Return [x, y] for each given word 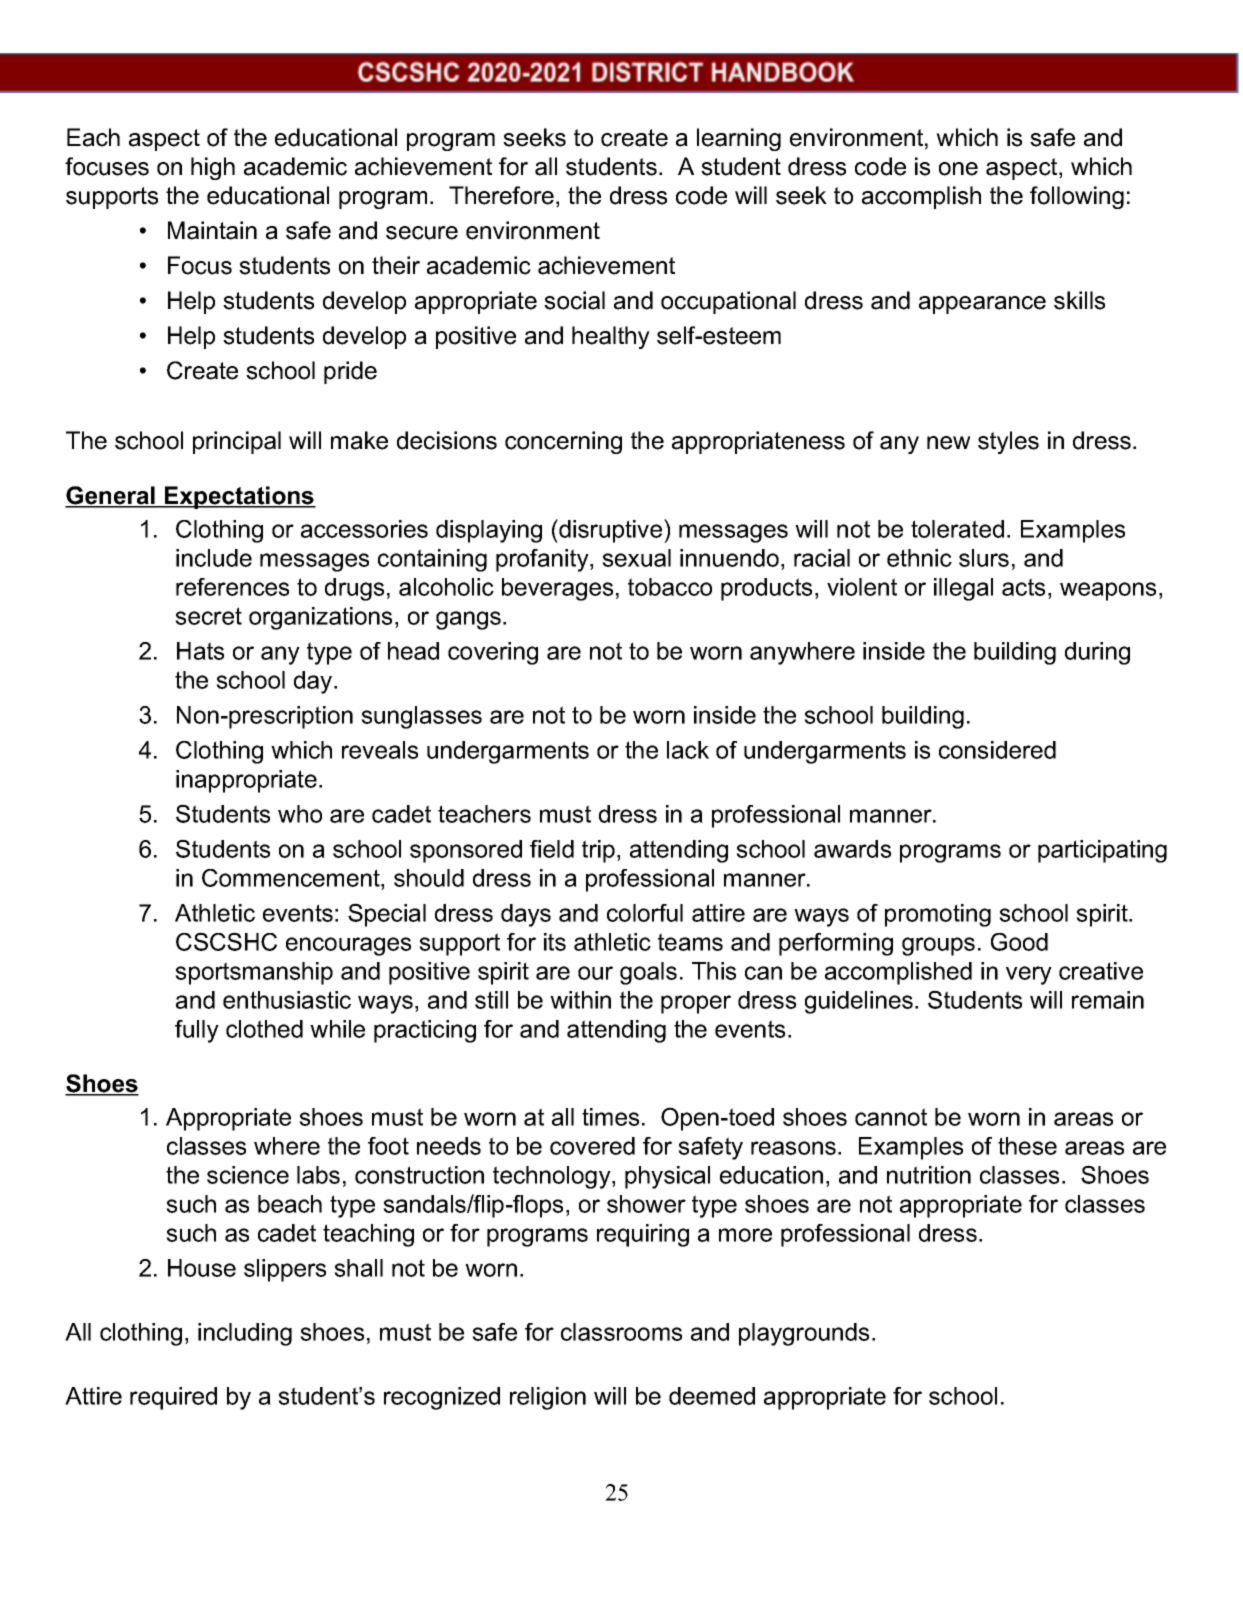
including [245, 1334]
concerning [563, 442]
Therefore [501, 195]
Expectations [239, 497]
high [213, 168]
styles [1008, 442]
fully [197, 1031]
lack [688, 750]
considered [997, 750]
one [958, 169]
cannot [891, 1117]
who [300, 814]
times [610, 1117]
